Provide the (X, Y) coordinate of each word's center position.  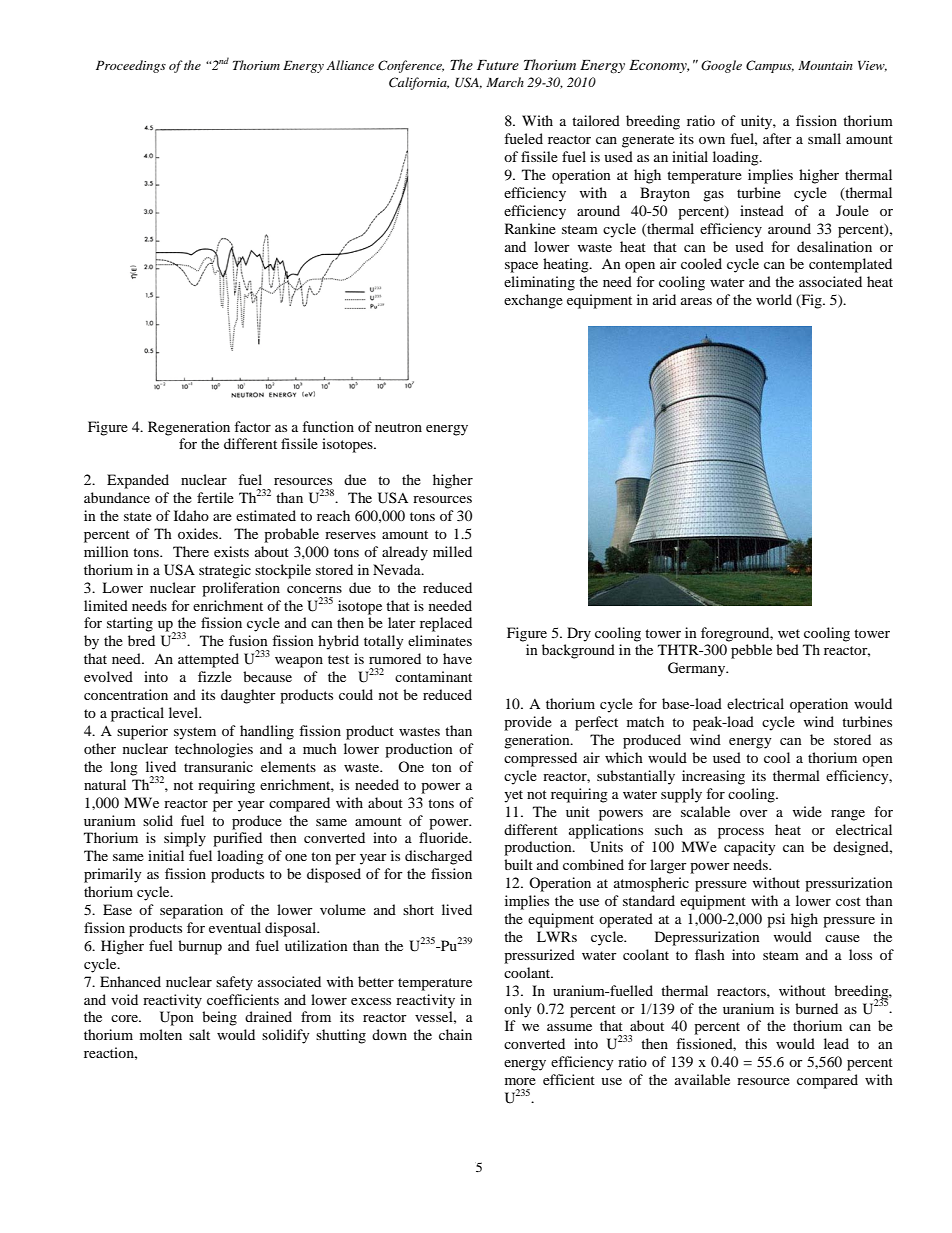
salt (199, 1034)
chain (455, 1034)
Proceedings (131, 66)
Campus (770, 66)
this (756, 1043)
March (505, 82)
